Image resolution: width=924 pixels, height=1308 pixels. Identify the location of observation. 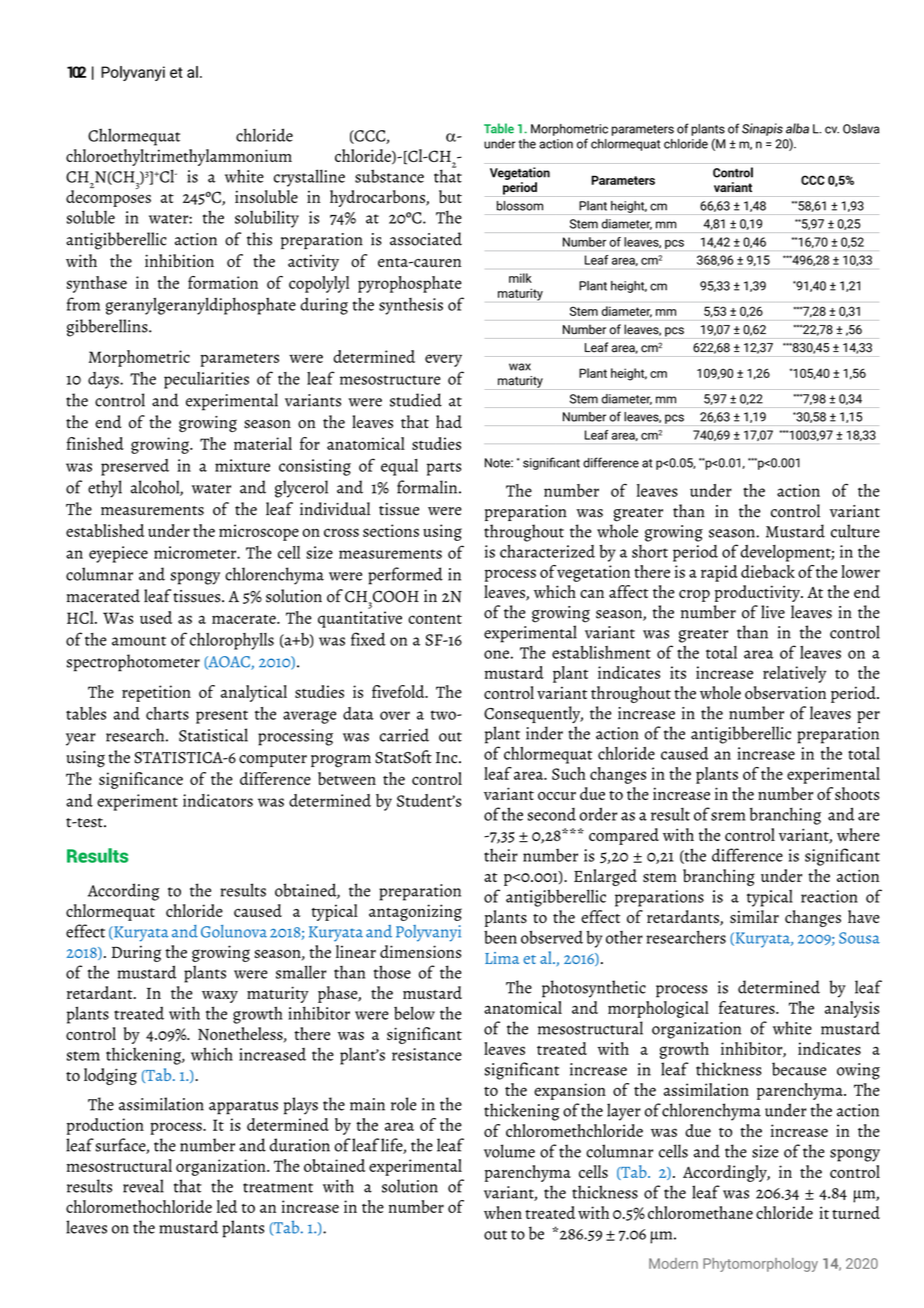
(785, 692).
